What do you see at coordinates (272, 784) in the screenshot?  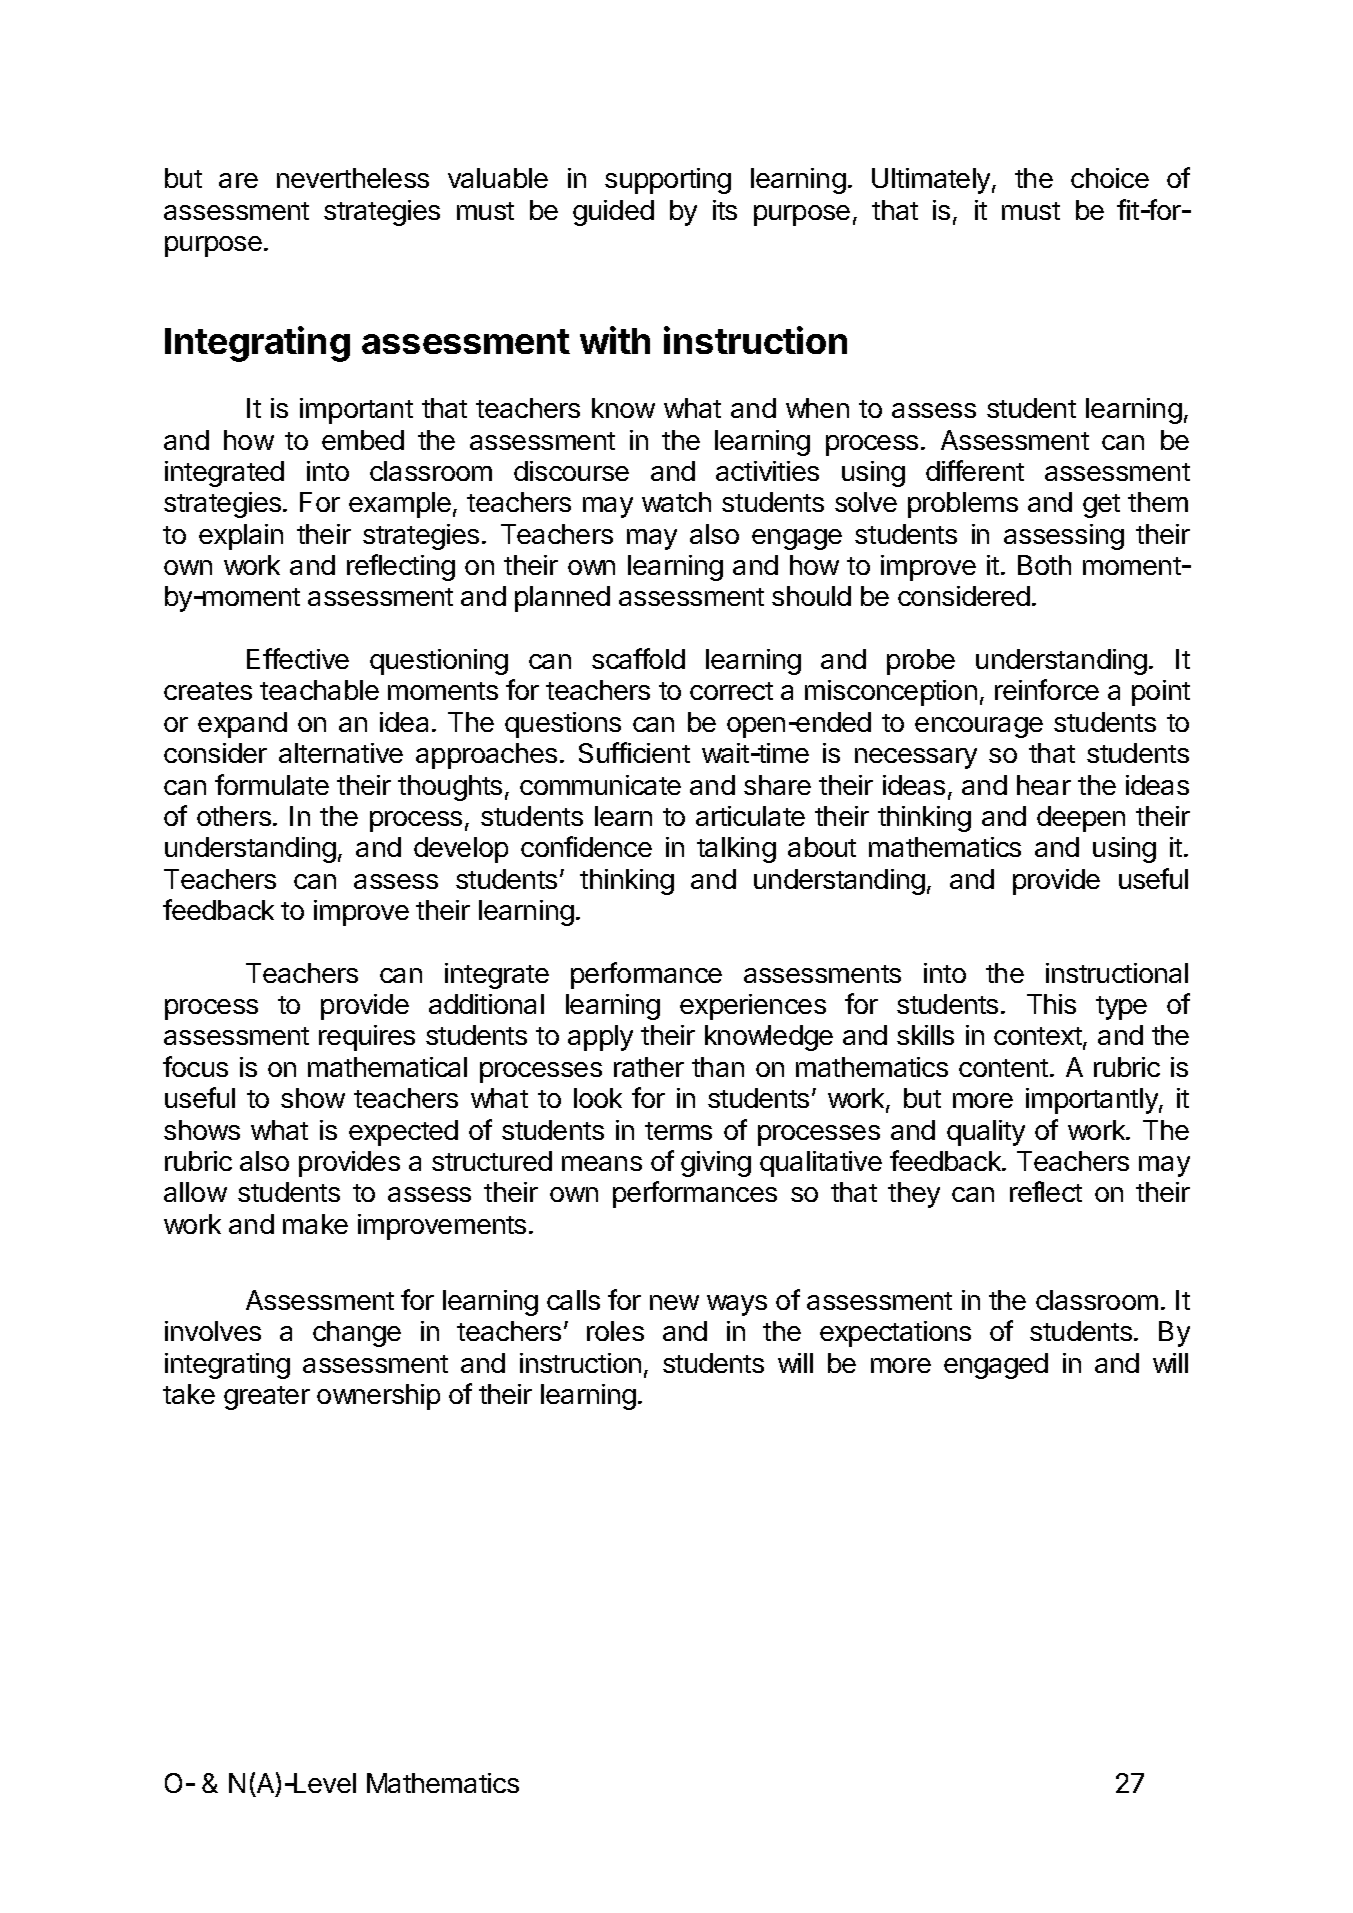 I see `formulate` at bounding box center [272, 784].
